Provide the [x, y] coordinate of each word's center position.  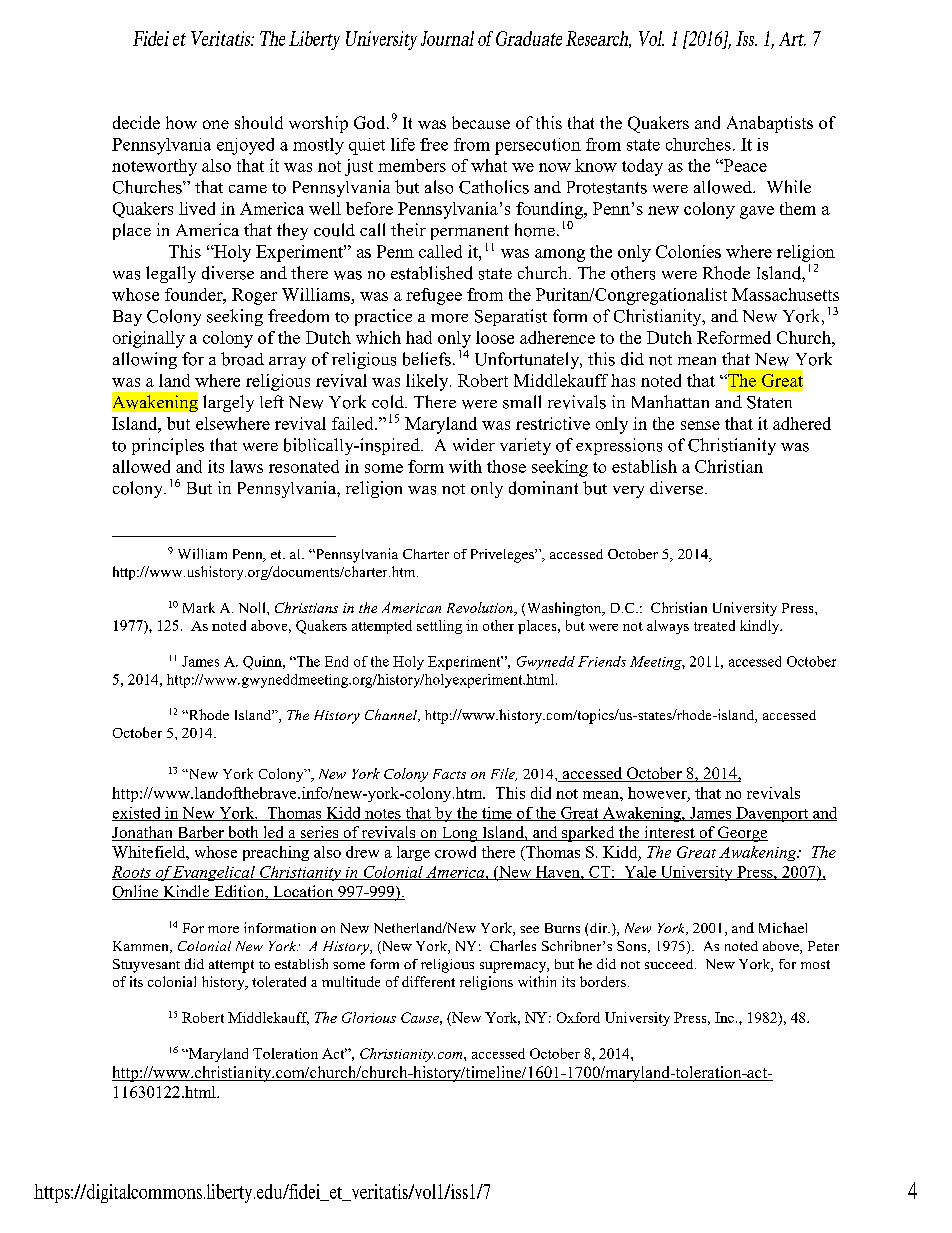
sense [700, 425]
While [789, 186]
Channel [392, 715]
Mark [199, 607]
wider [474, 444]
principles [168, 446]
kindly [761, 627]
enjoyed [245, 146]
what [489, 165]
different [428, 981]
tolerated [279, 981]
